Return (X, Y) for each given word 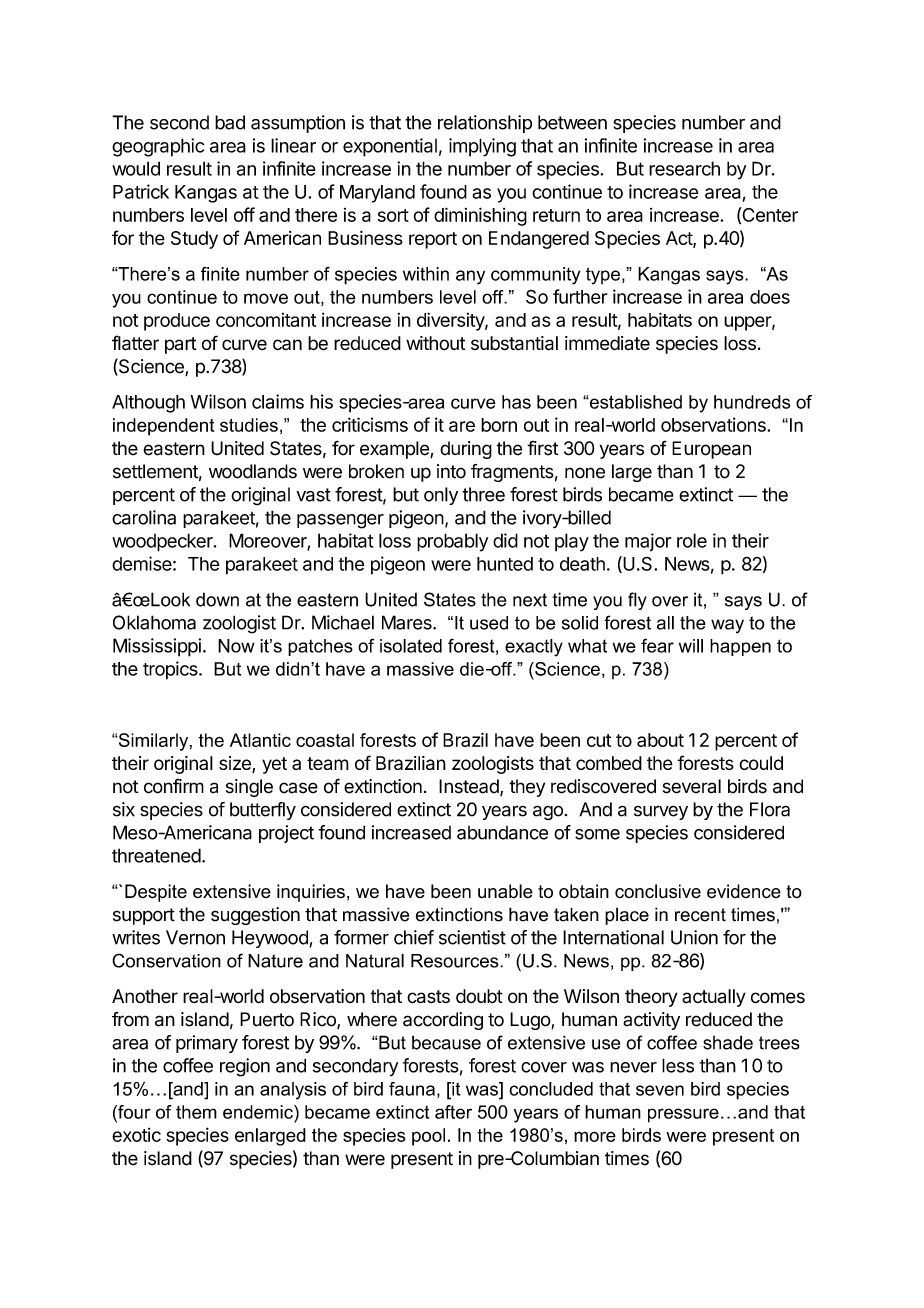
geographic (158, 147)
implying (482, 147)
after (453, 1112)
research (684, 168)
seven (660, 1090)
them (196, 1112)
